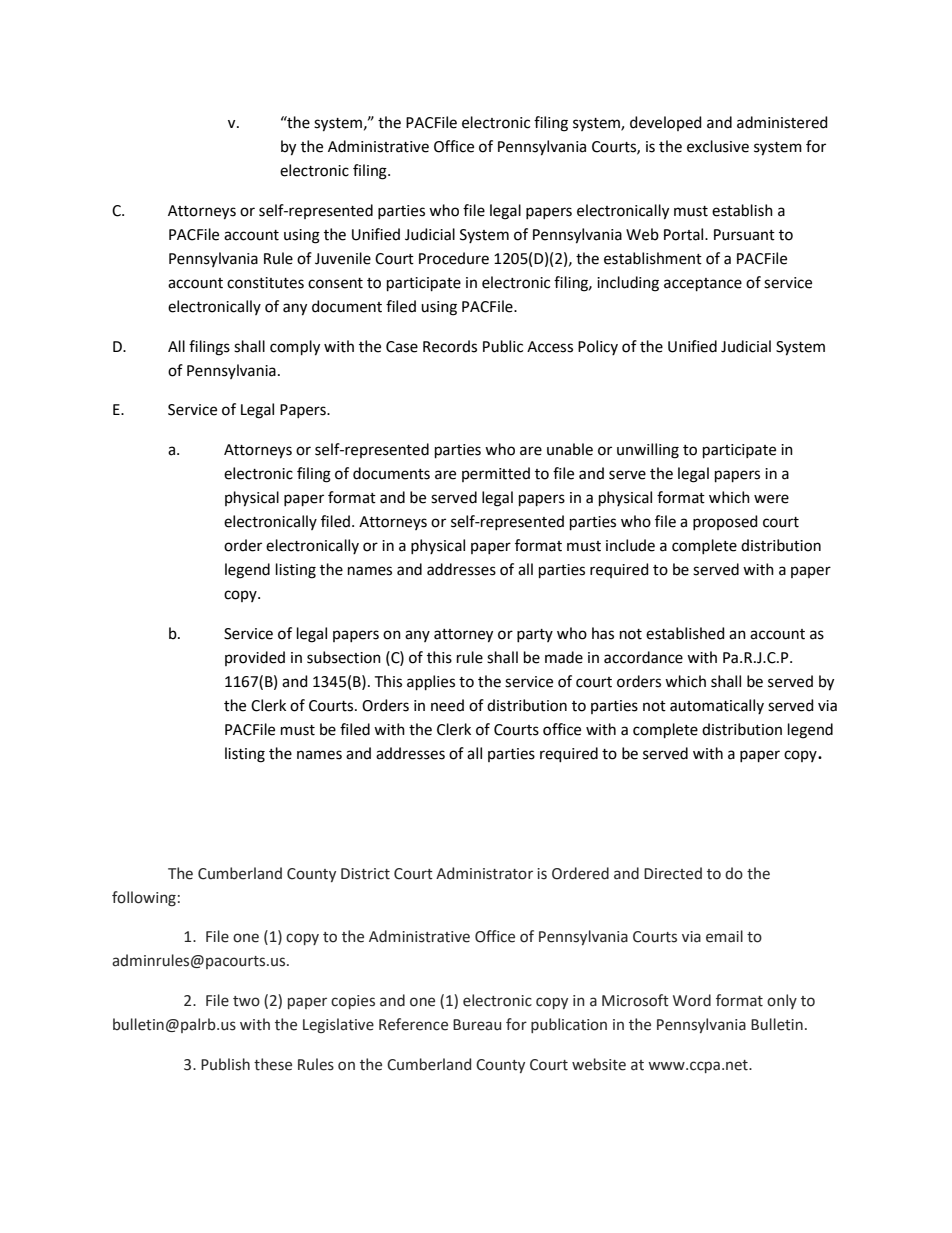 The width and height of the document is (952, 1233). I want to click on comply, so click(295, 348).
